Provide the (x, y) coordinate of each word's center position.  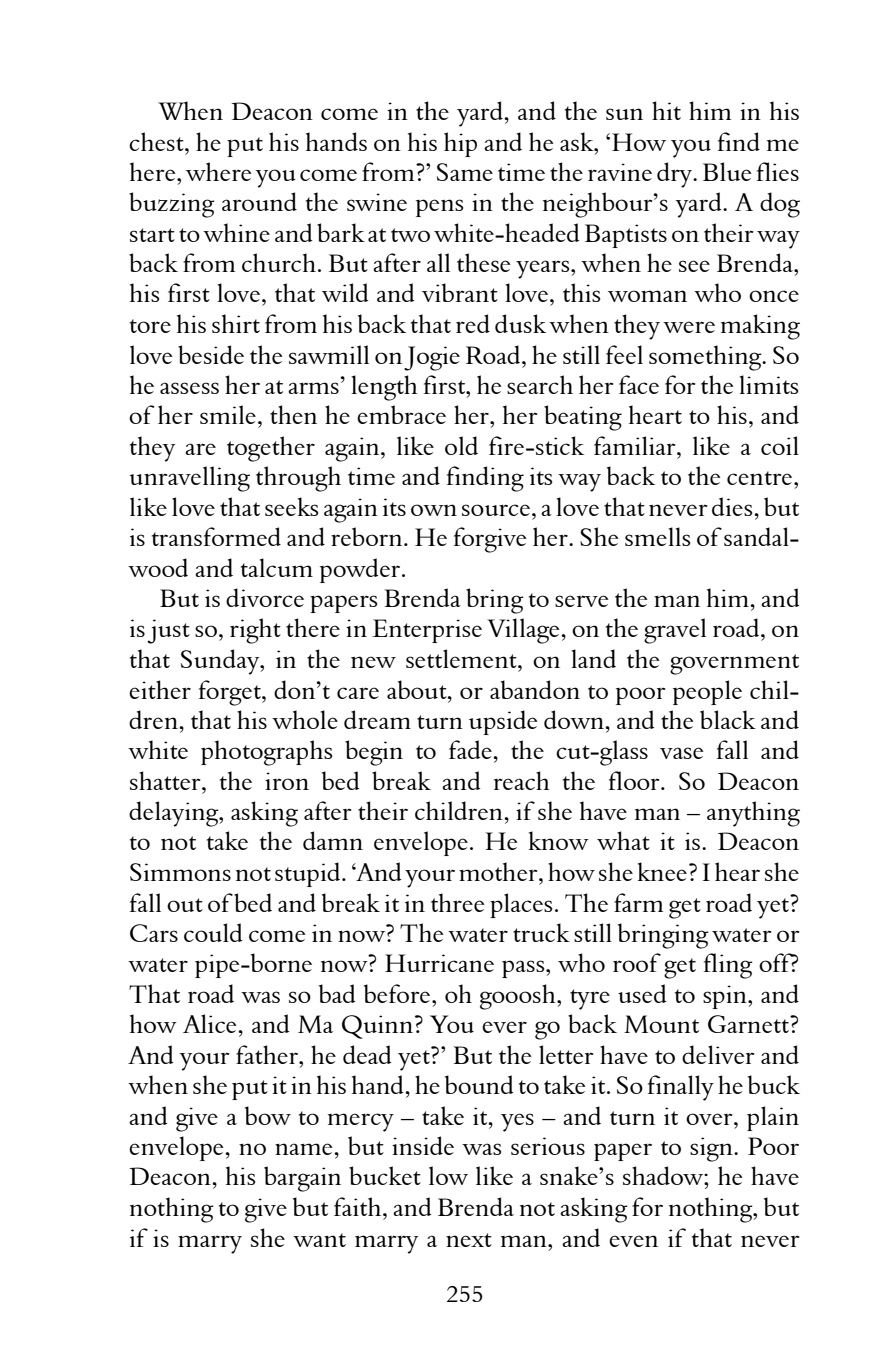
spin (726, 997)
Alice (211, 1023)
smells (657, 536)
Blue (727, 171)
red (473, 323)
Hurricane (439, 963)
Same (465, 172)
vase (682, 753)
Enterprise (427, 631)
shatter (166, 780)
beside (211, 354)
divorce (265, 597)
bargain (302, 1179)
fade (471, 749)
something (706, 358)
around (259, 201)
